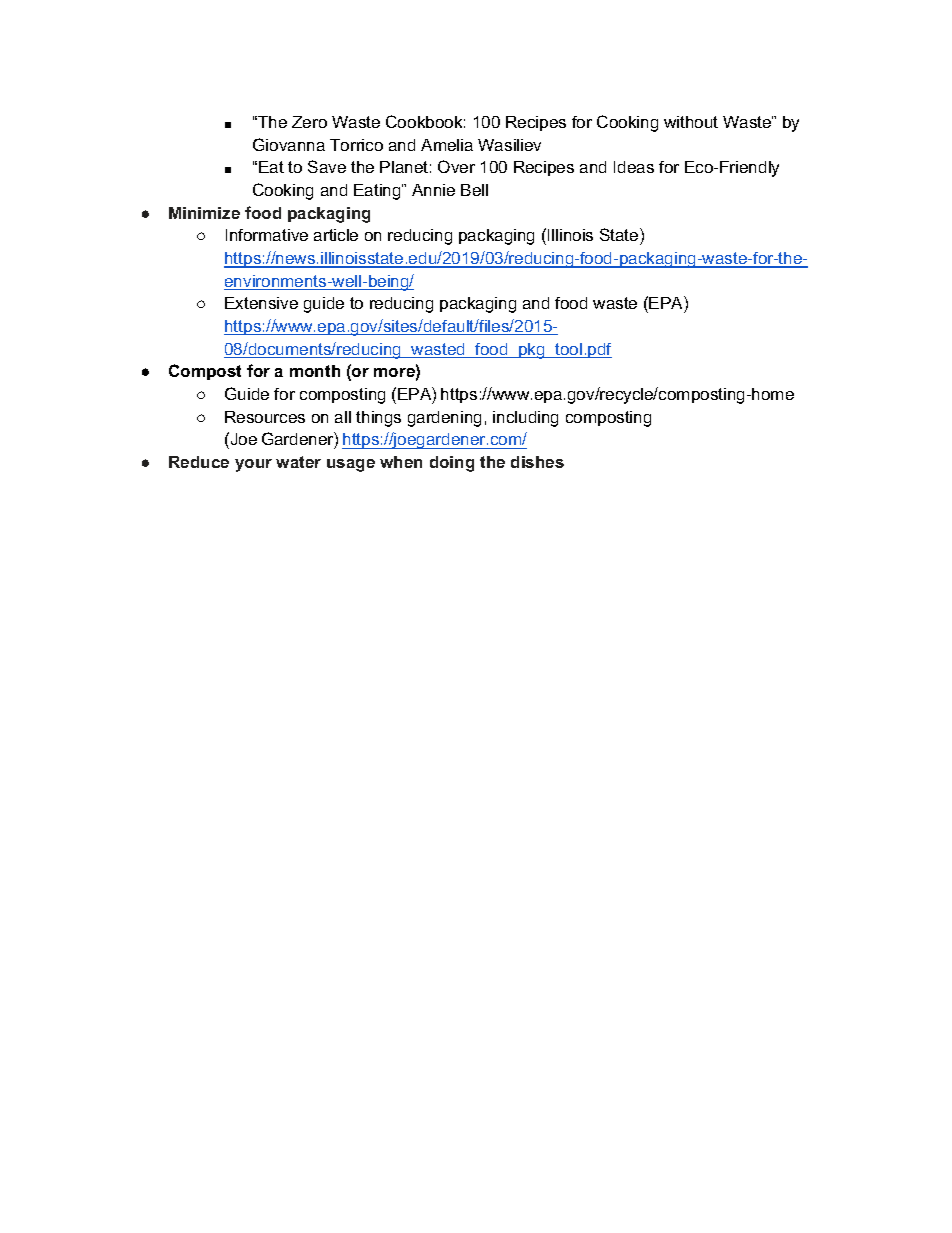  I want to click on Amelia, so click(447, 145).
